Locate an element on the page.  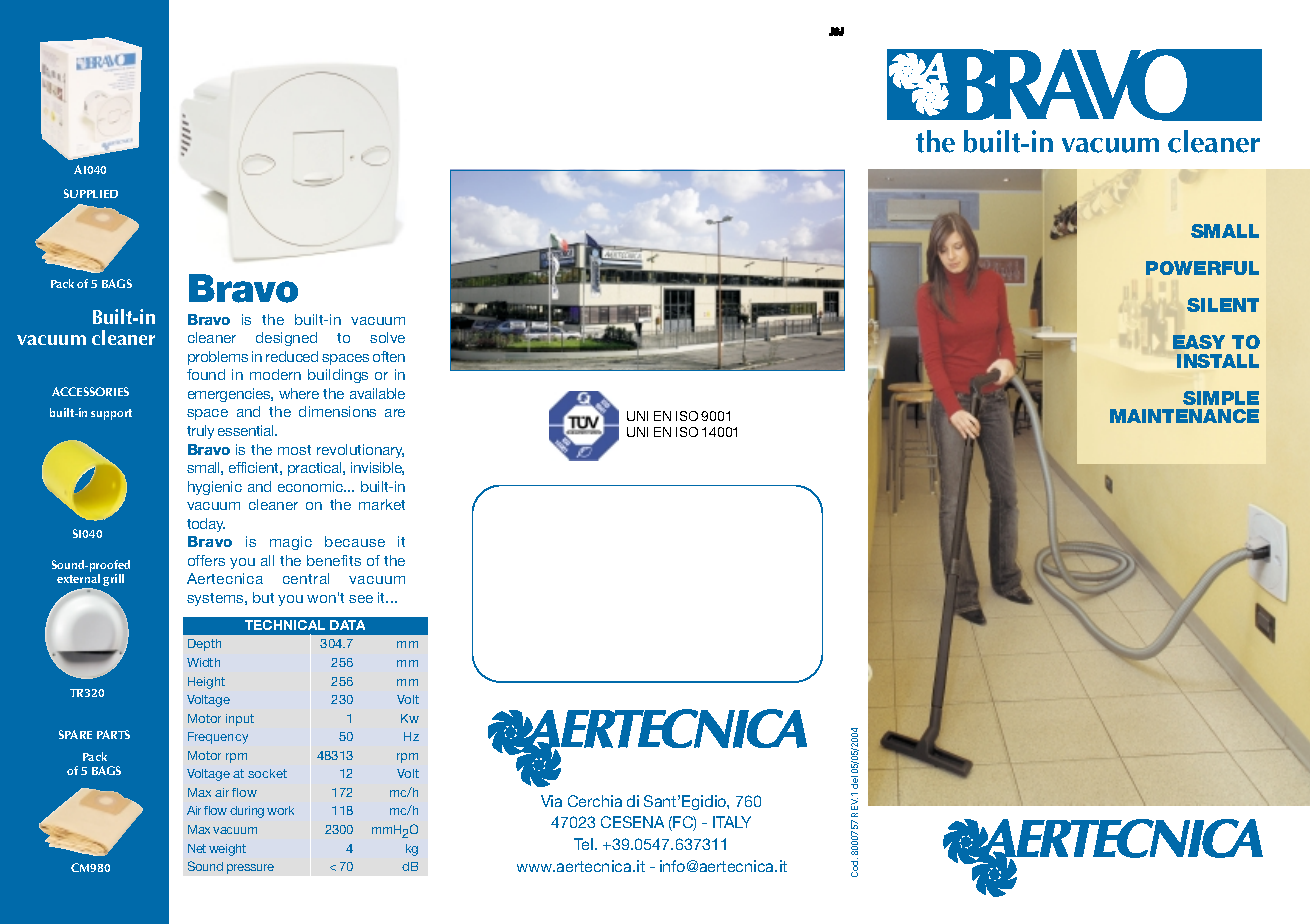
today is located at coordinates (206, 525).
